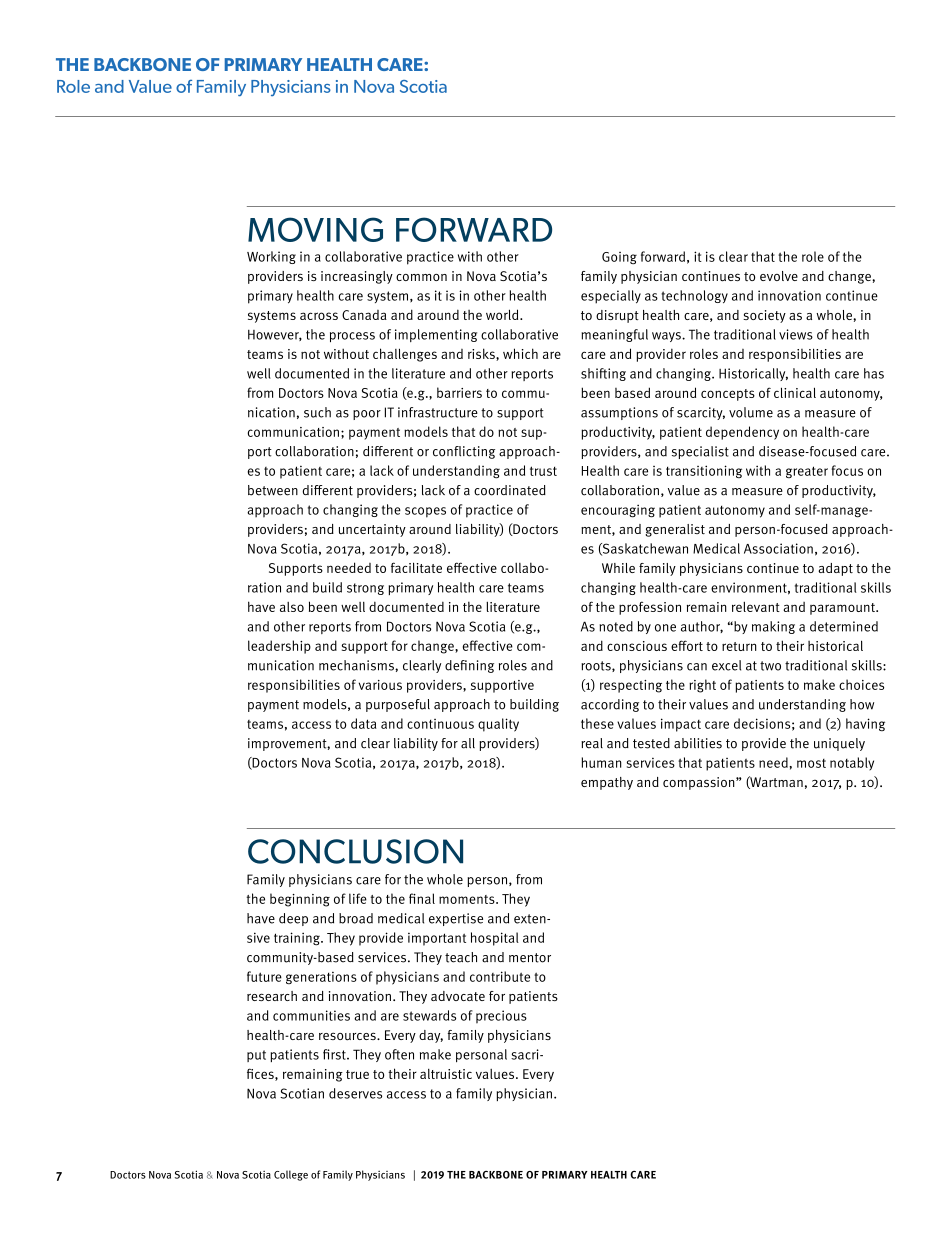 The width and height of the screenshot is (952, 1233). I want to click on CONCLUSION, so click(355, 851).
